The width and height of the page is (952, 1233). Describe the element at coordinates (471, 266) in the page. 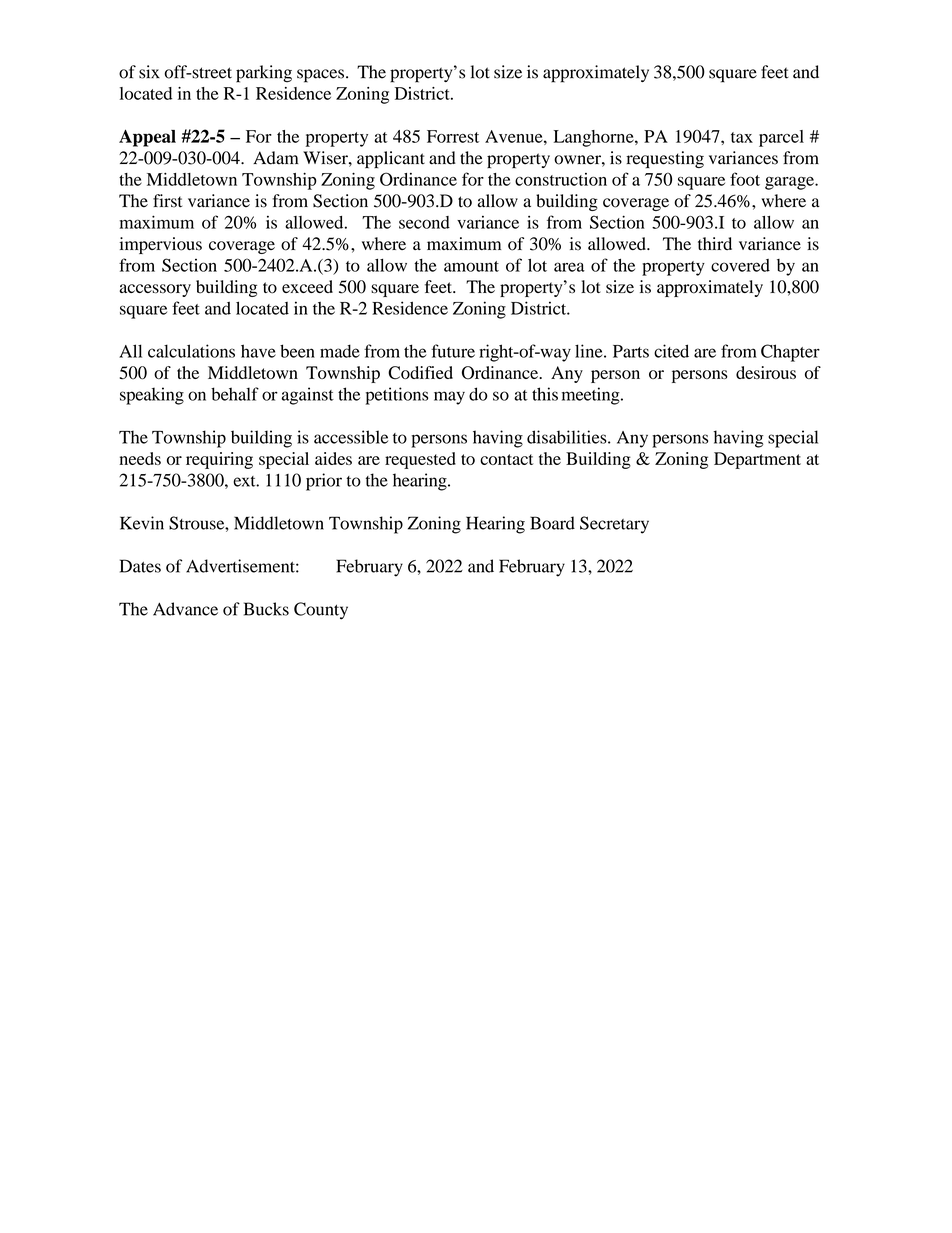

I see `amount` at that location.
